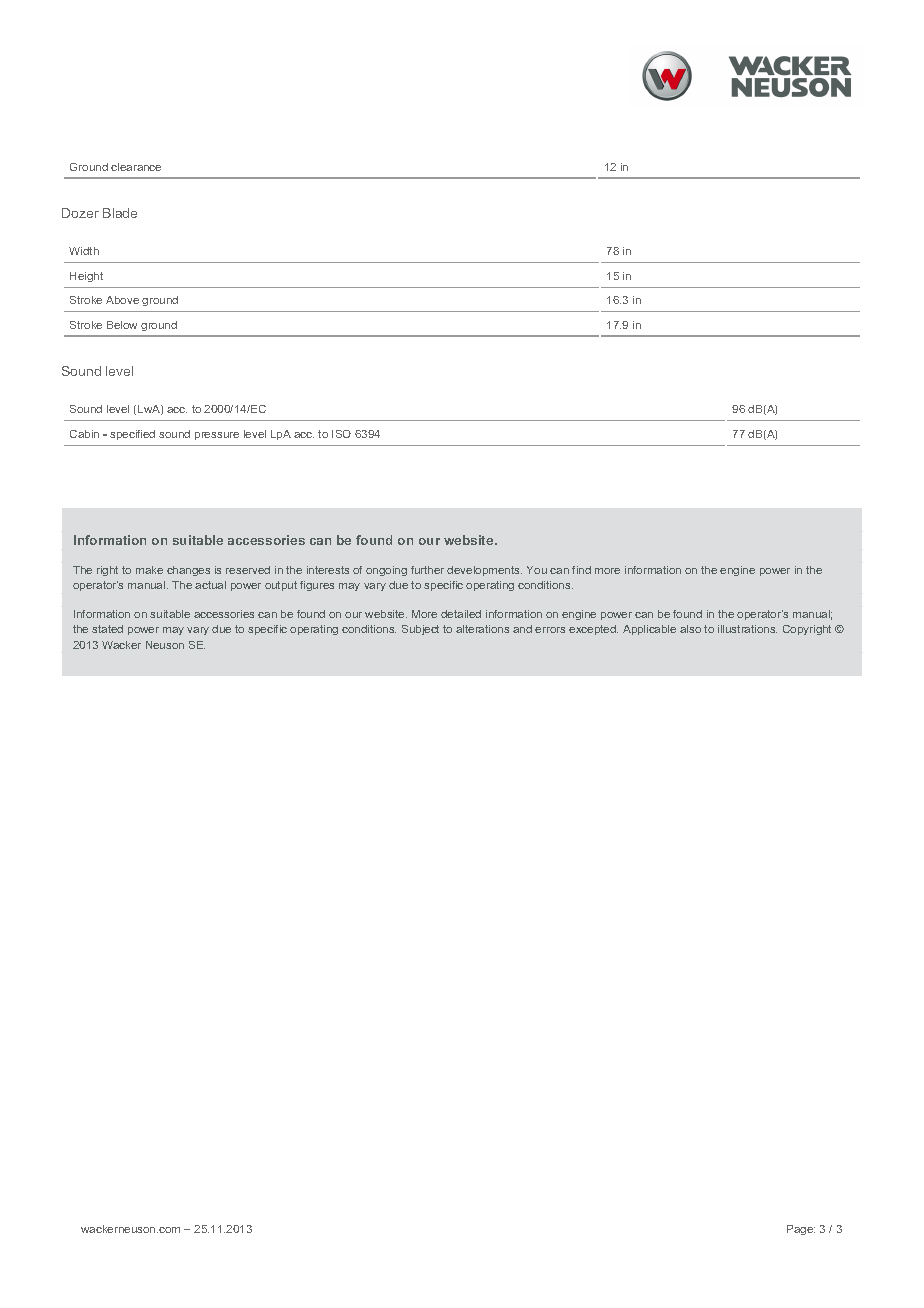  What do you see at coordinates (107, 629) in the screenshot?
I see `stated` at bounding box center [107, 629].
